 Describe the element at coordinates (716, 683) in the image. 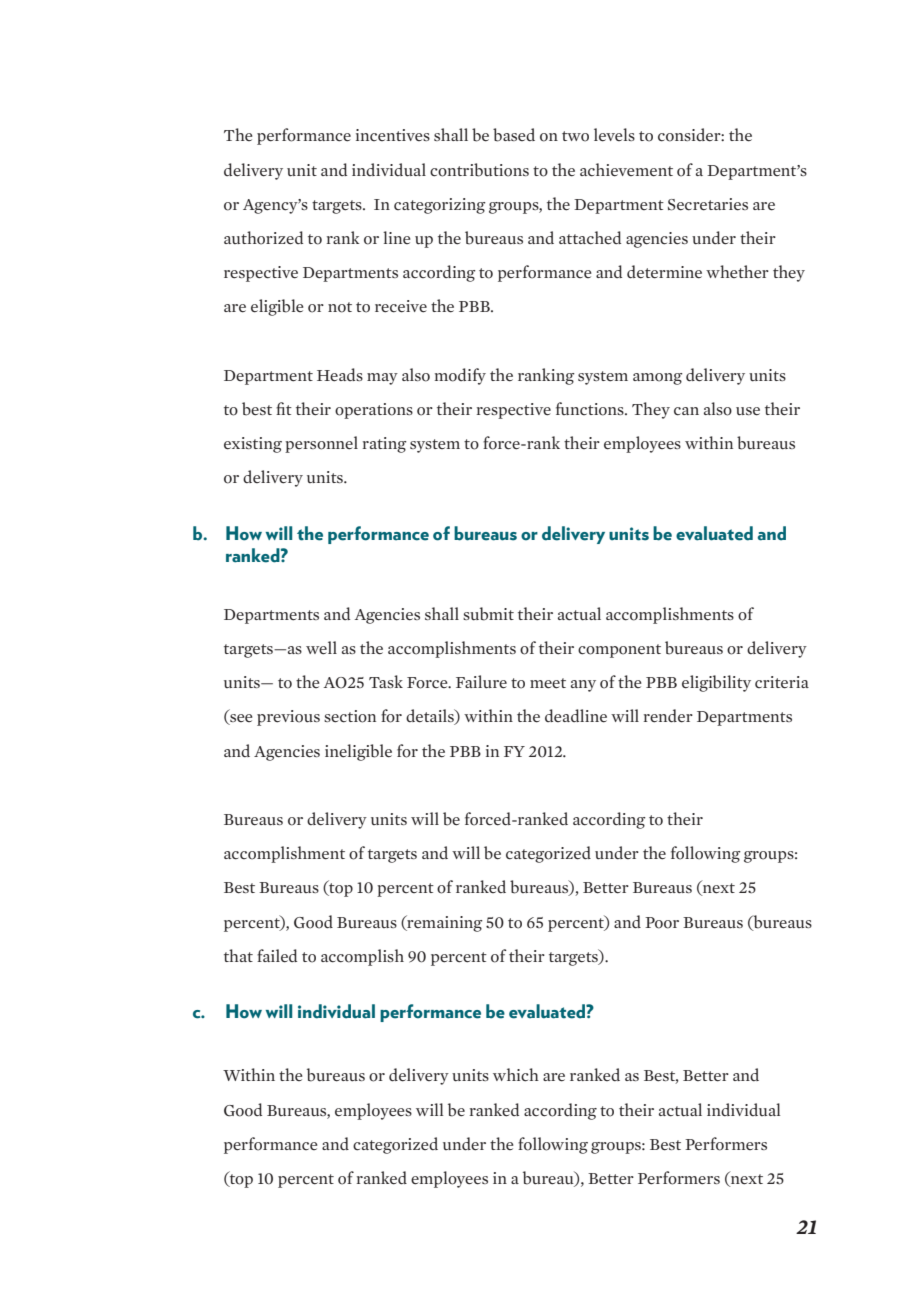

I see `eligibility` at that location.
